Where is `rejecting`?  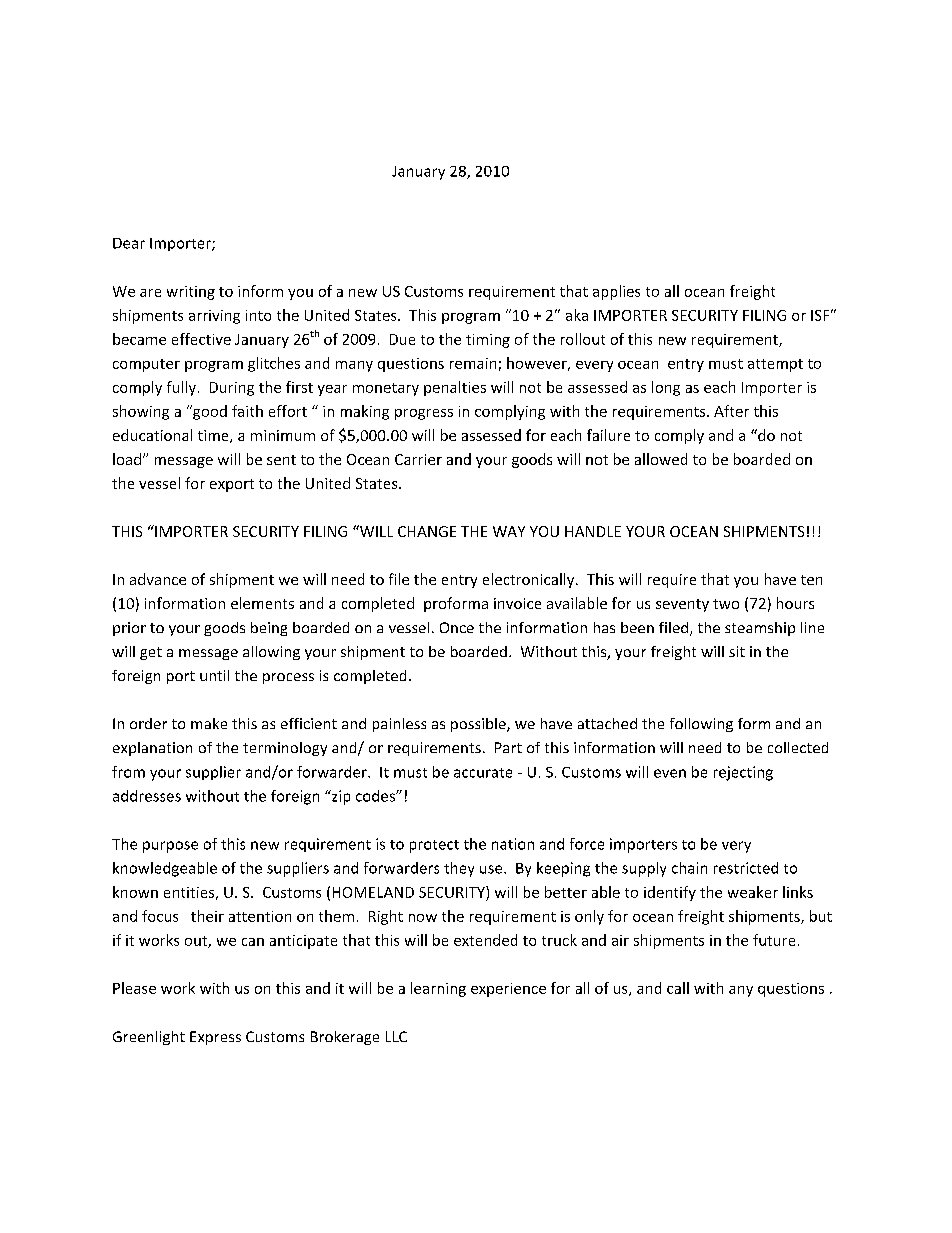 rejecting is located at coordinates (743, 773).
